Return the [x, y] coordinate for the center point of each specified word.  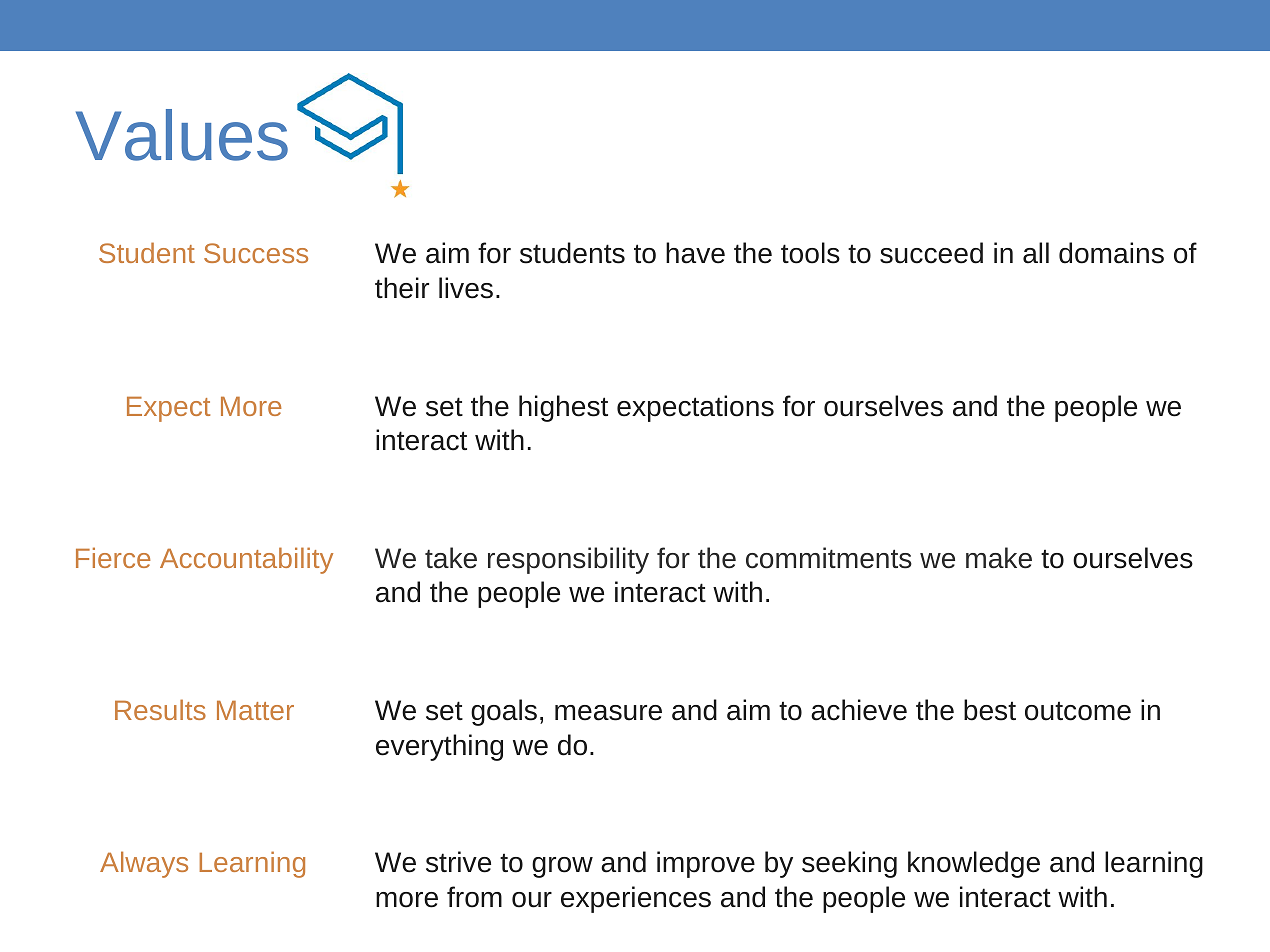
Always [144, 864]
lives [466, 288]
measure [608, 713]
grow [562, 867]
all [1036, 253]
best [990, 710]
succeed [931, 253]
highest [563, 408]
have [695, 253]
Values [182, 135]
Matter [255, 710]
